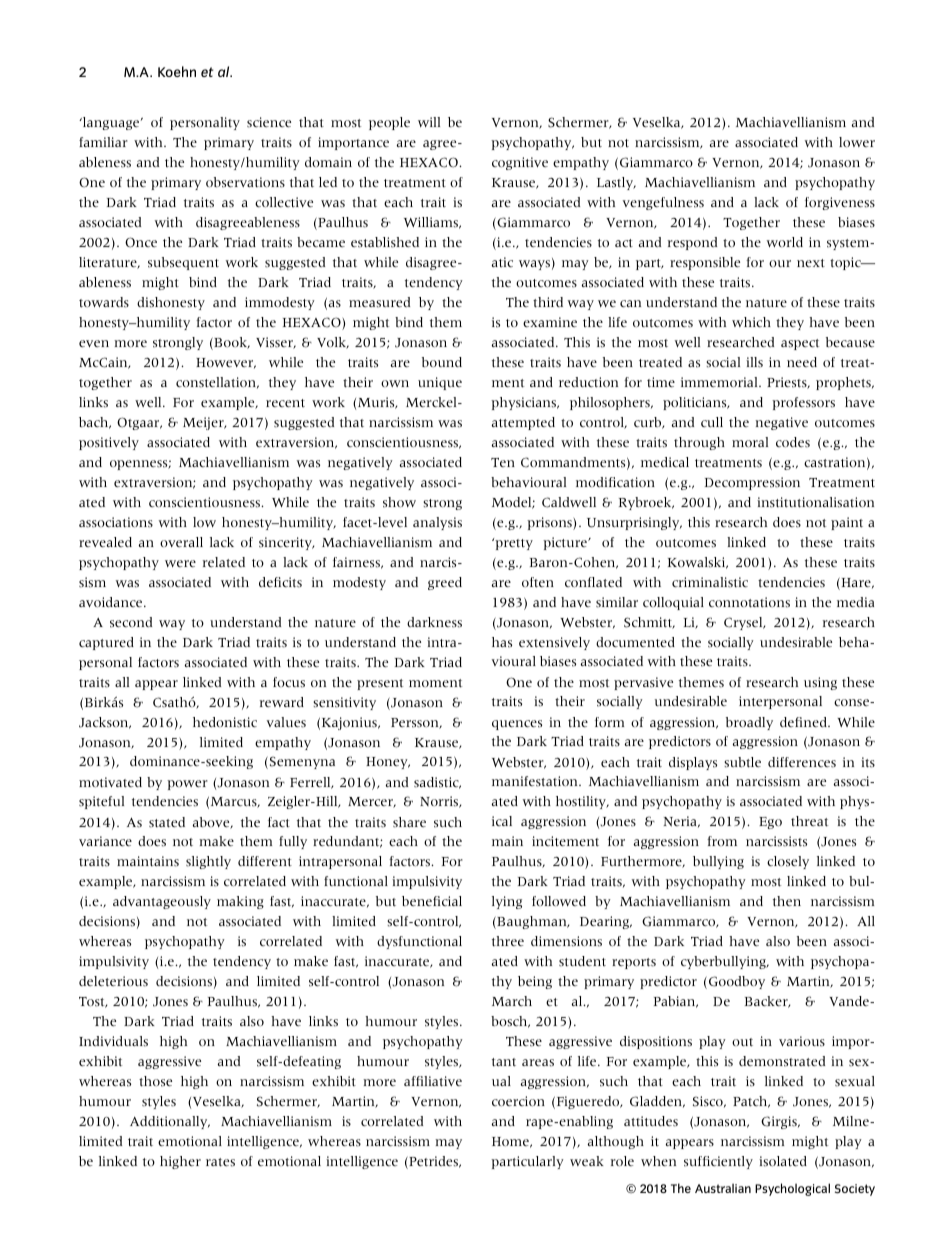 This document has width=952, height=1251. I want to click on second, so click(131, 622).
